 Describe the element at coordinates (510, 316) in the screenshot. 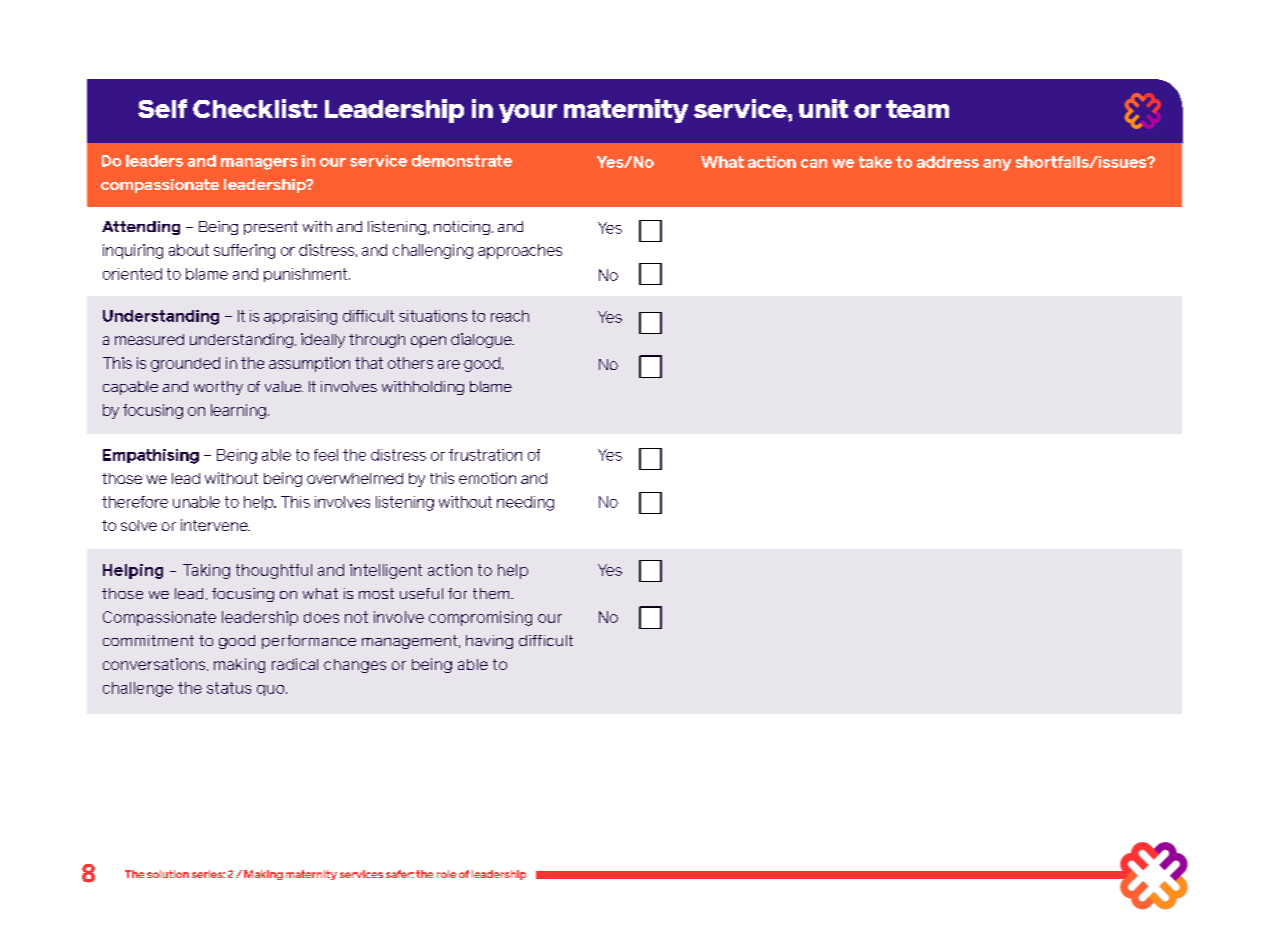

I see `reach` at that location.
